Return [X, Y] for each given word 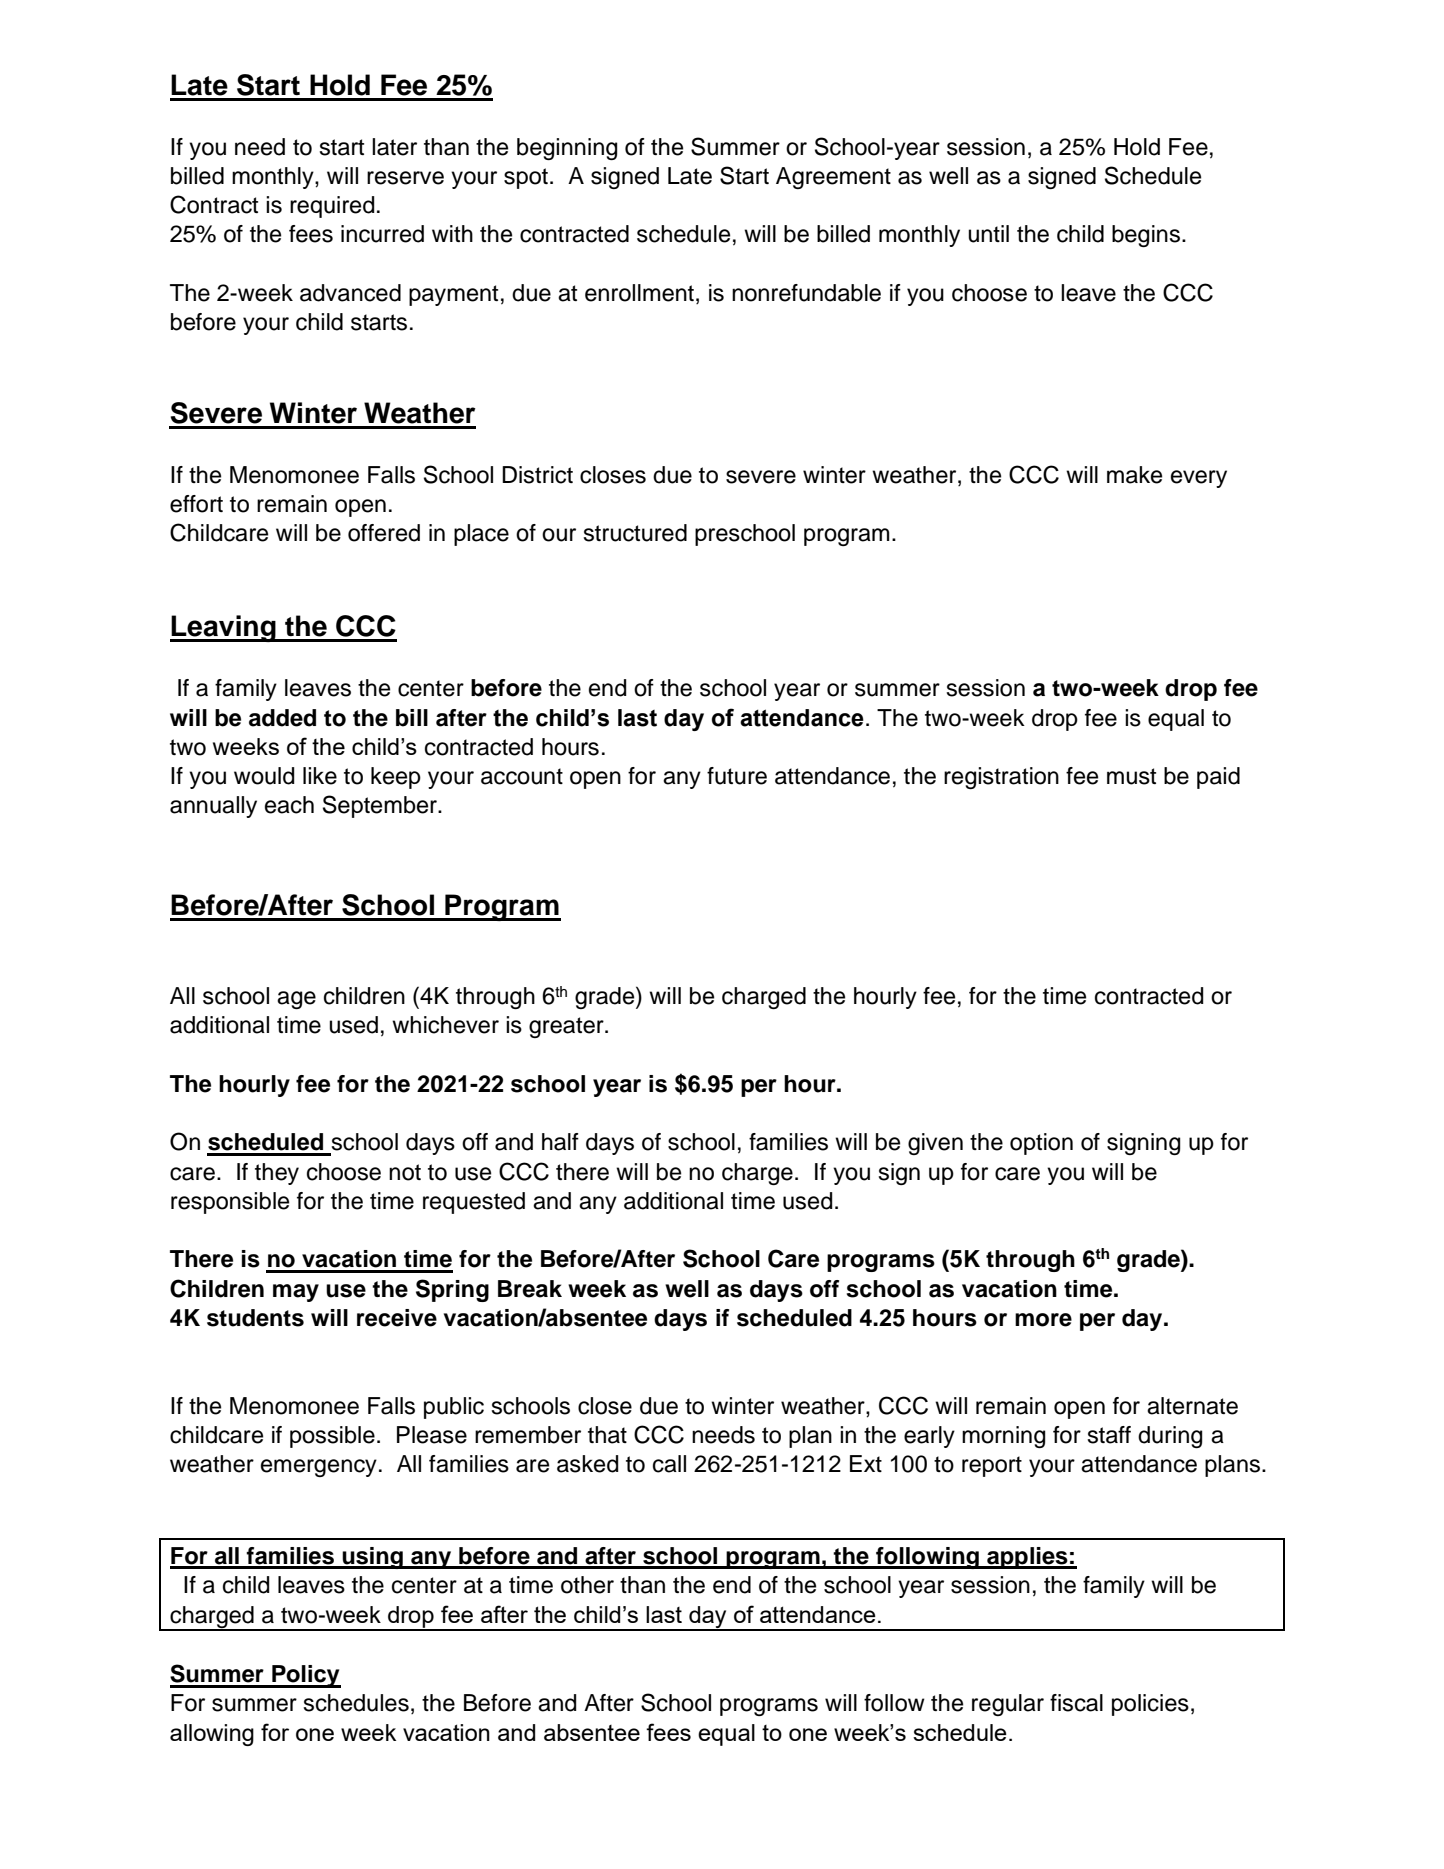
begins [1146, 236]
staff [1109, 1435]
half [560, 1142]
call [669, 1464]
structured [635, 533]
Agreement [833, 178]
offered [384, 533]
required [332, 207]
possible [332, 1437]
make [1134, 475]
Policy [305, 1676]
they [277, 1174]
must [1131, 776]
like [320, 776]
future [737, 776]
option [1041, 1144]
